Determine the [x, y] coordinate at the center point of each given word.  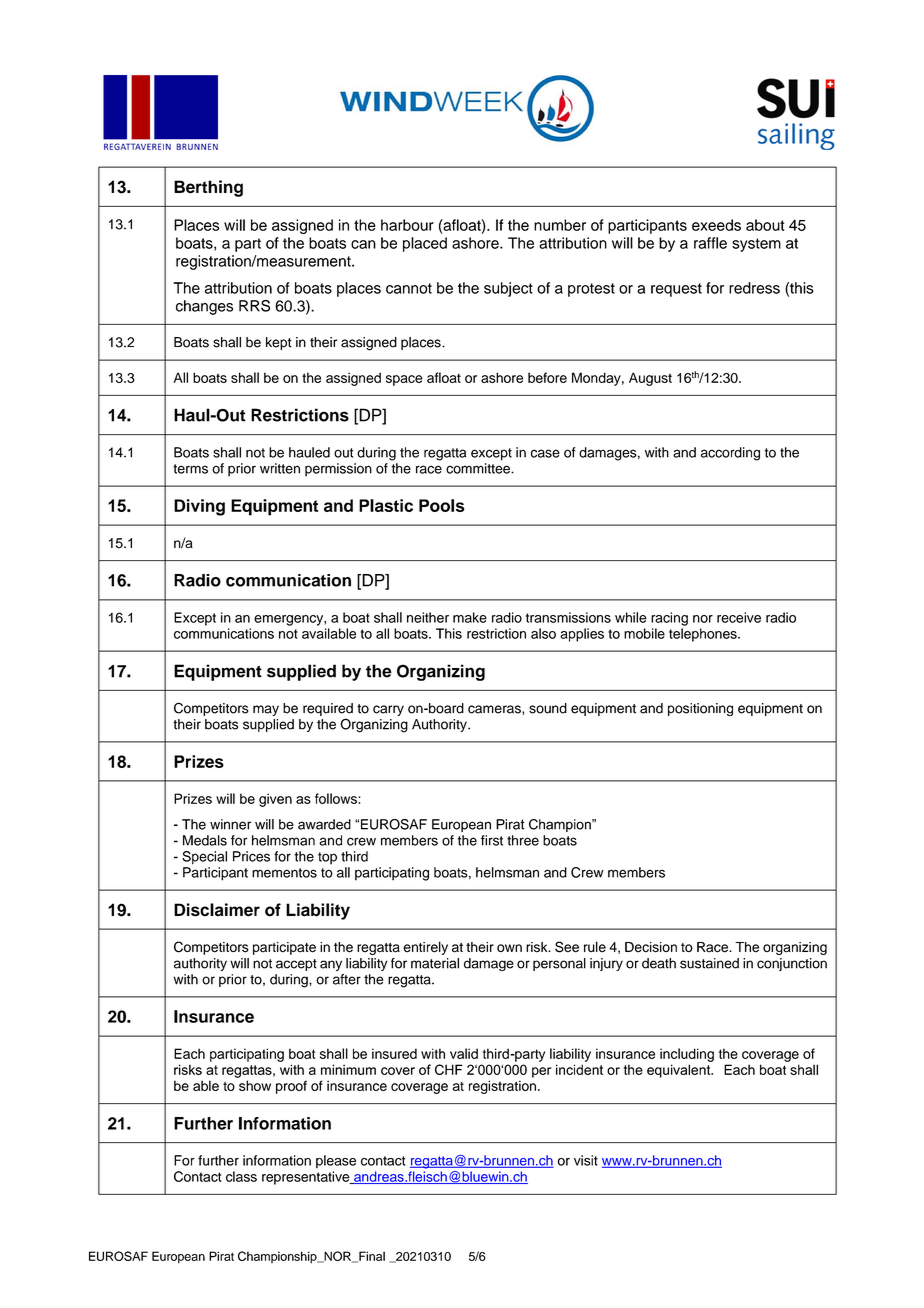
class [241, 1176]
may [266, 710]
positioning [700, 709]
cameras [495, 709]
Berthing [208, 188]
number [560, 225]
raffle [710, 243]
